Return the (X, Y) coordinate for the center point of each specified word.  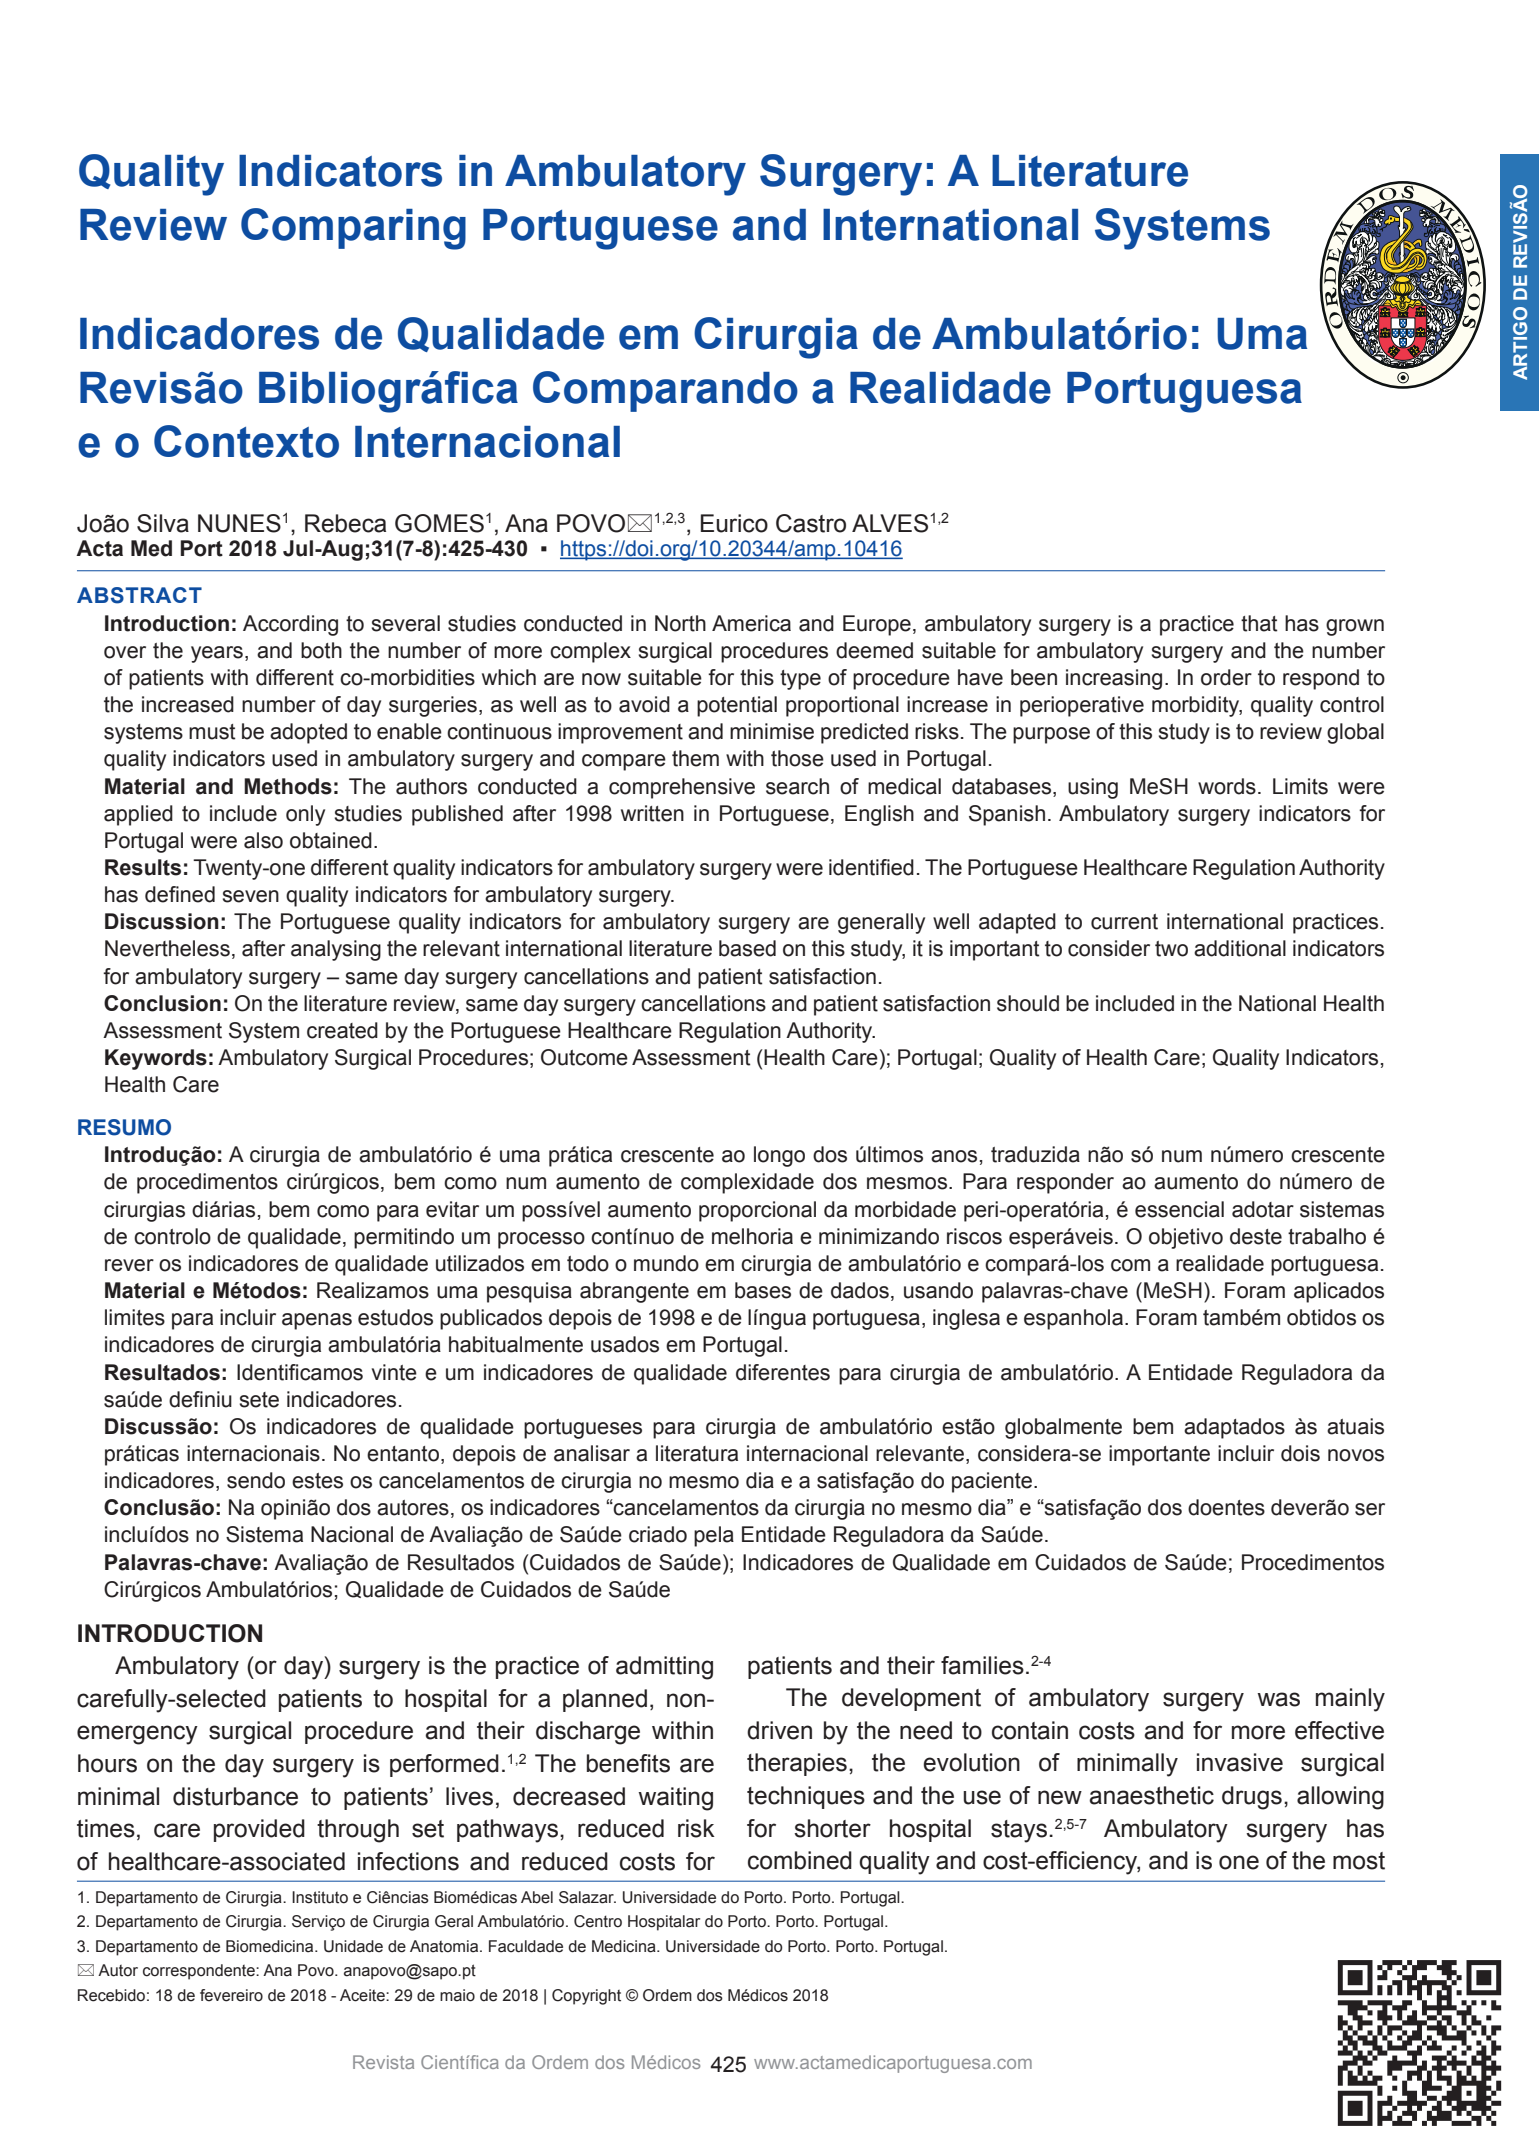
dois (1300, 1453)
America (751, 623)
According (290, 625)
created (342, 1030)
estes (317, 1481)
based (747, 948)
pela (714, 1536)
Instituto (320, 1897)
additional (1240, 948)
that (1259, 623)
